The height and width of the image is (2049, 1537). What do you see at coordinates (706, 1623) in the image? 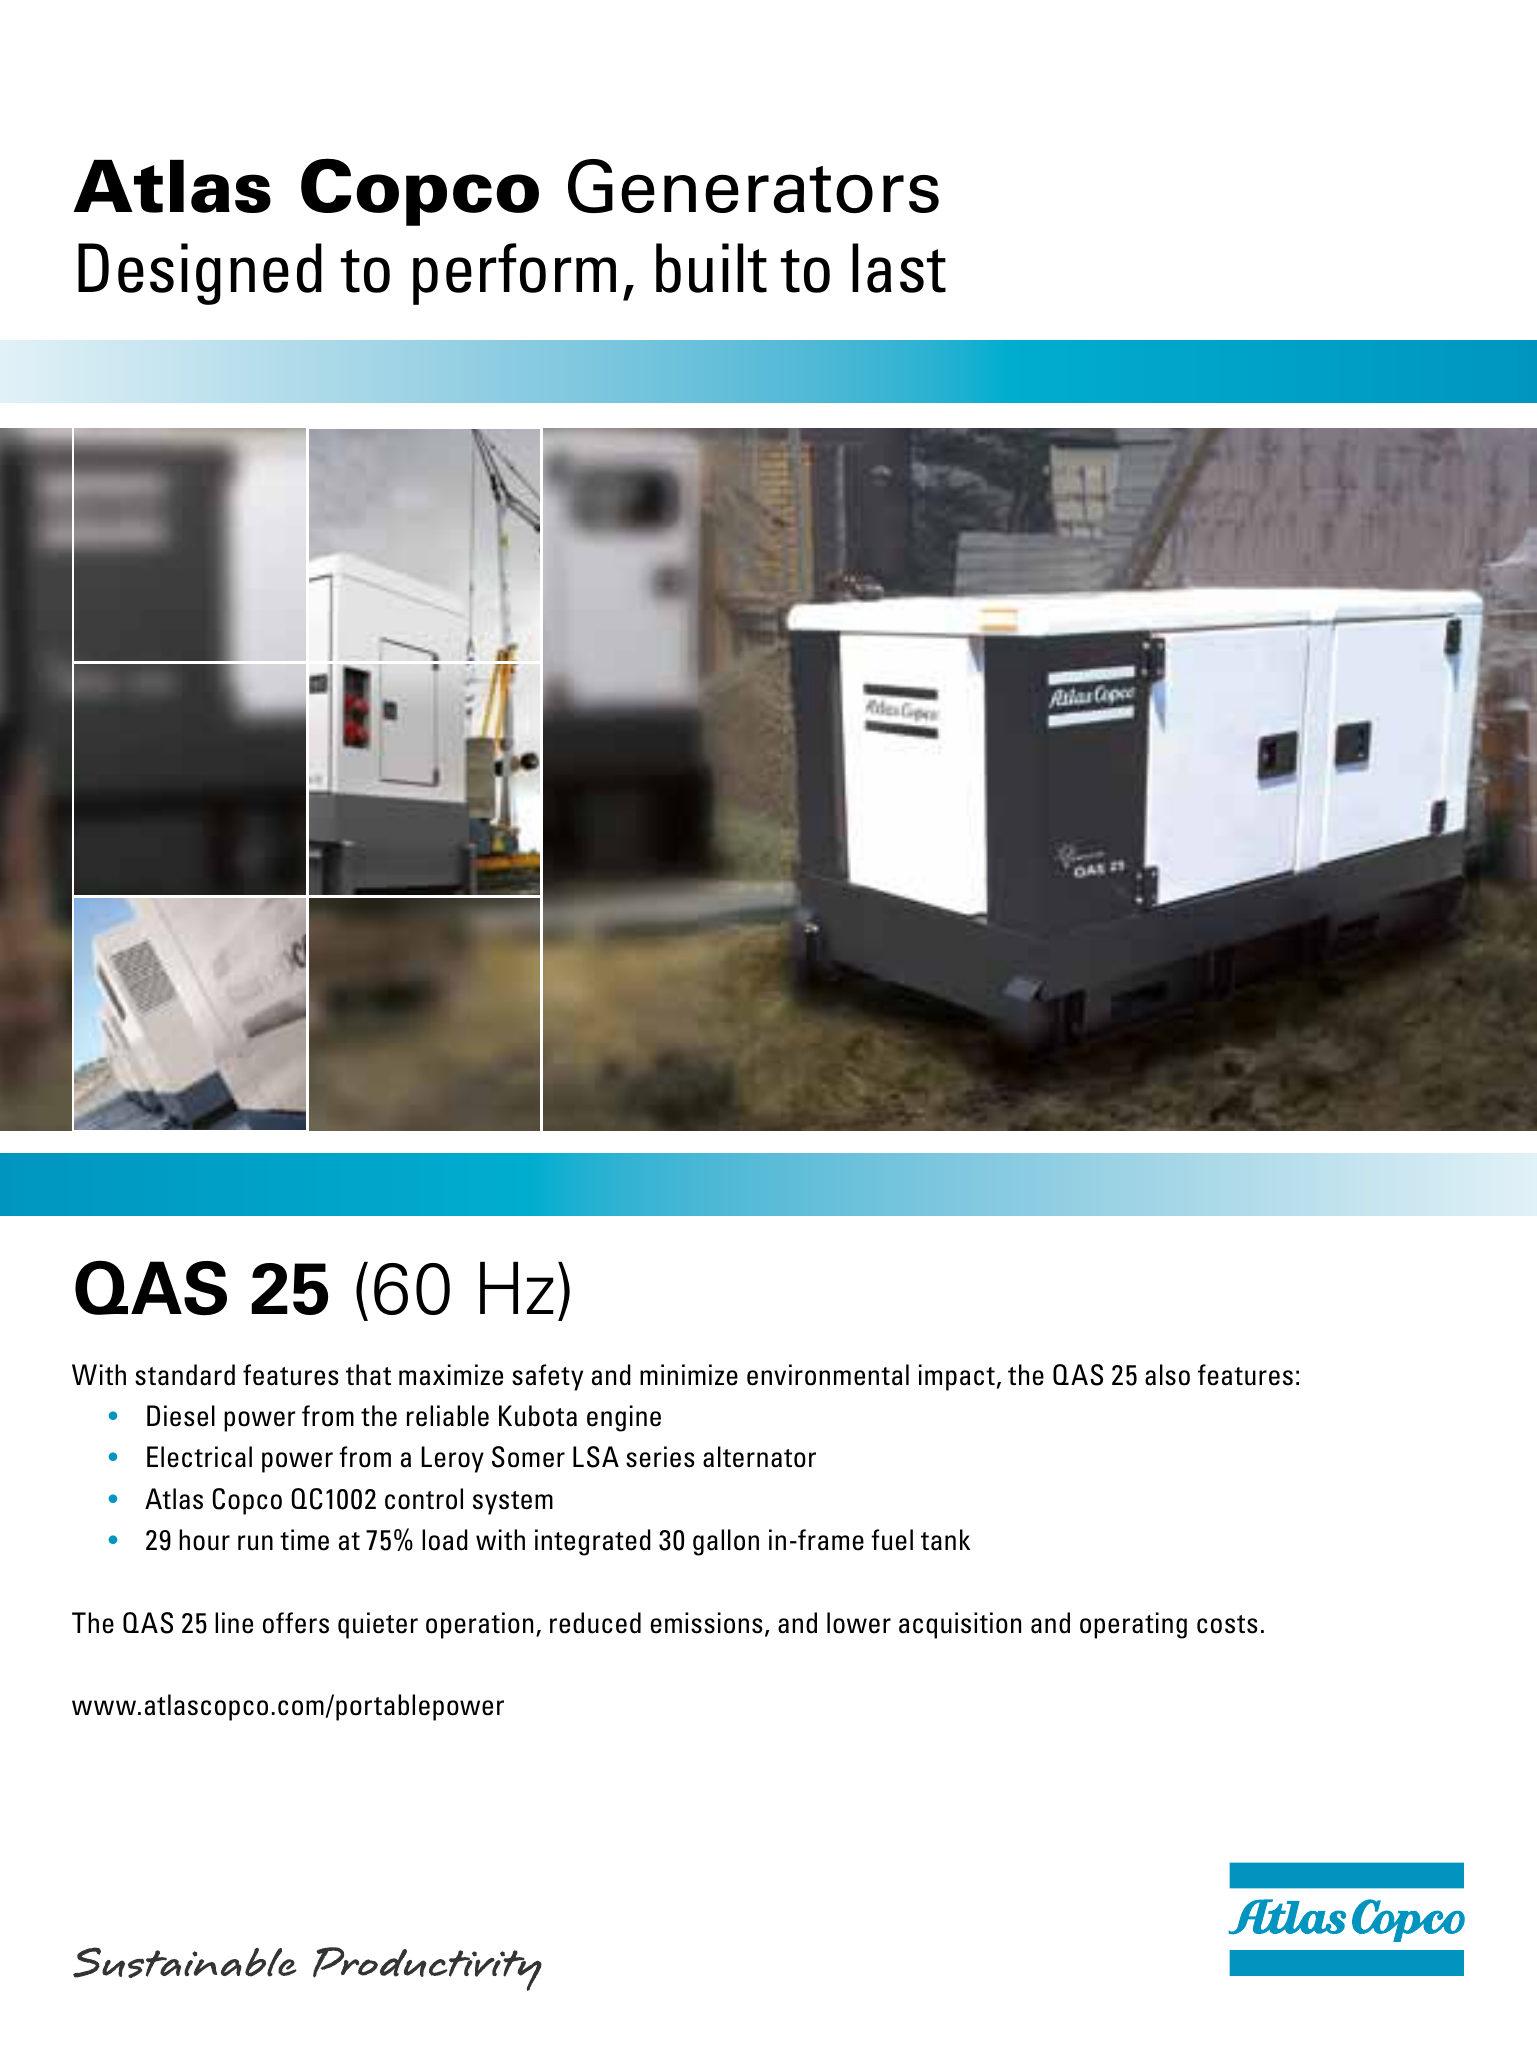
I see `emissions` at bounding box center [706, 1623].
